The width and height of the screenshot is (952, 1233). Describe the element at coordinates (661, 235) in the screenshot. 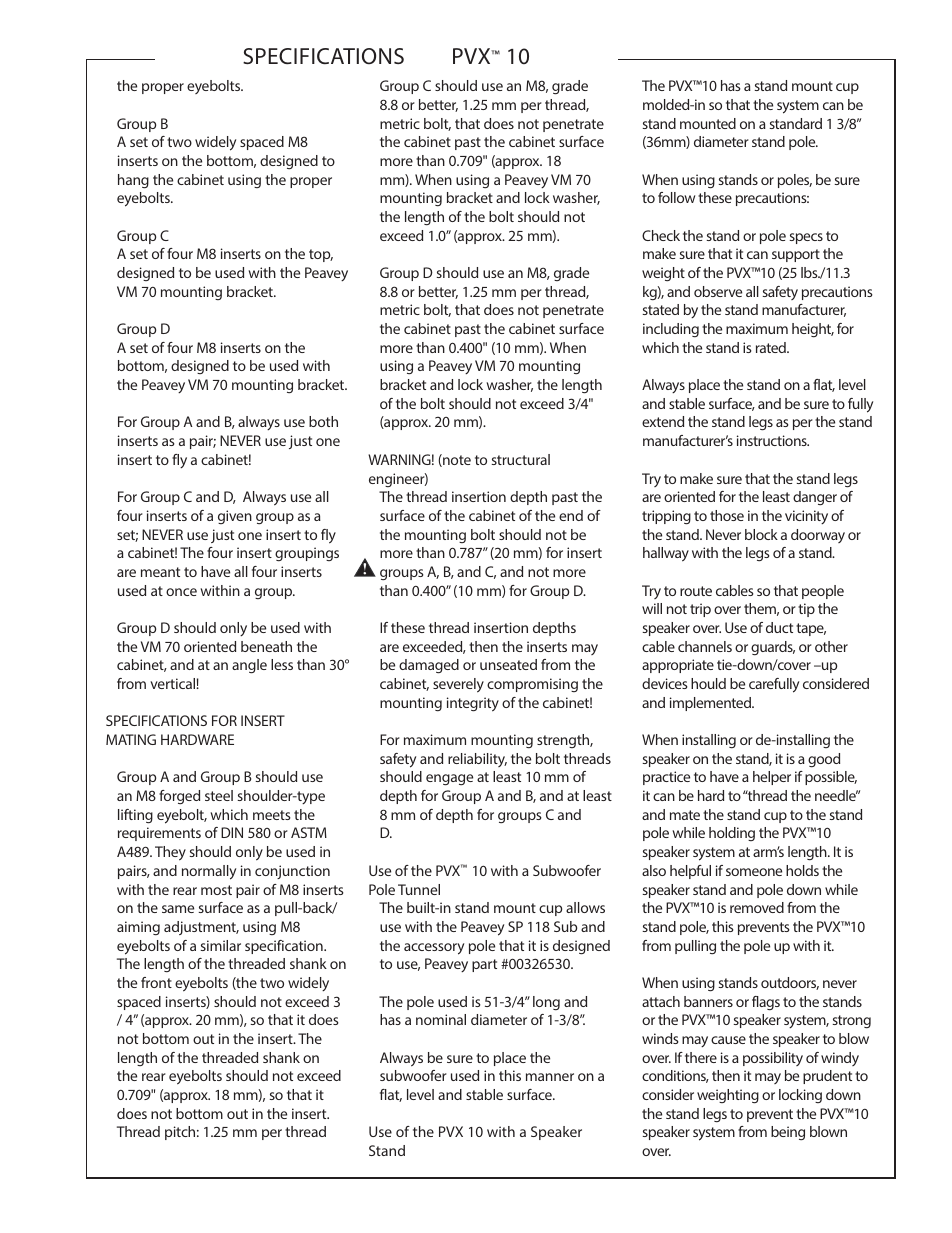

I see `Check` at that location.
